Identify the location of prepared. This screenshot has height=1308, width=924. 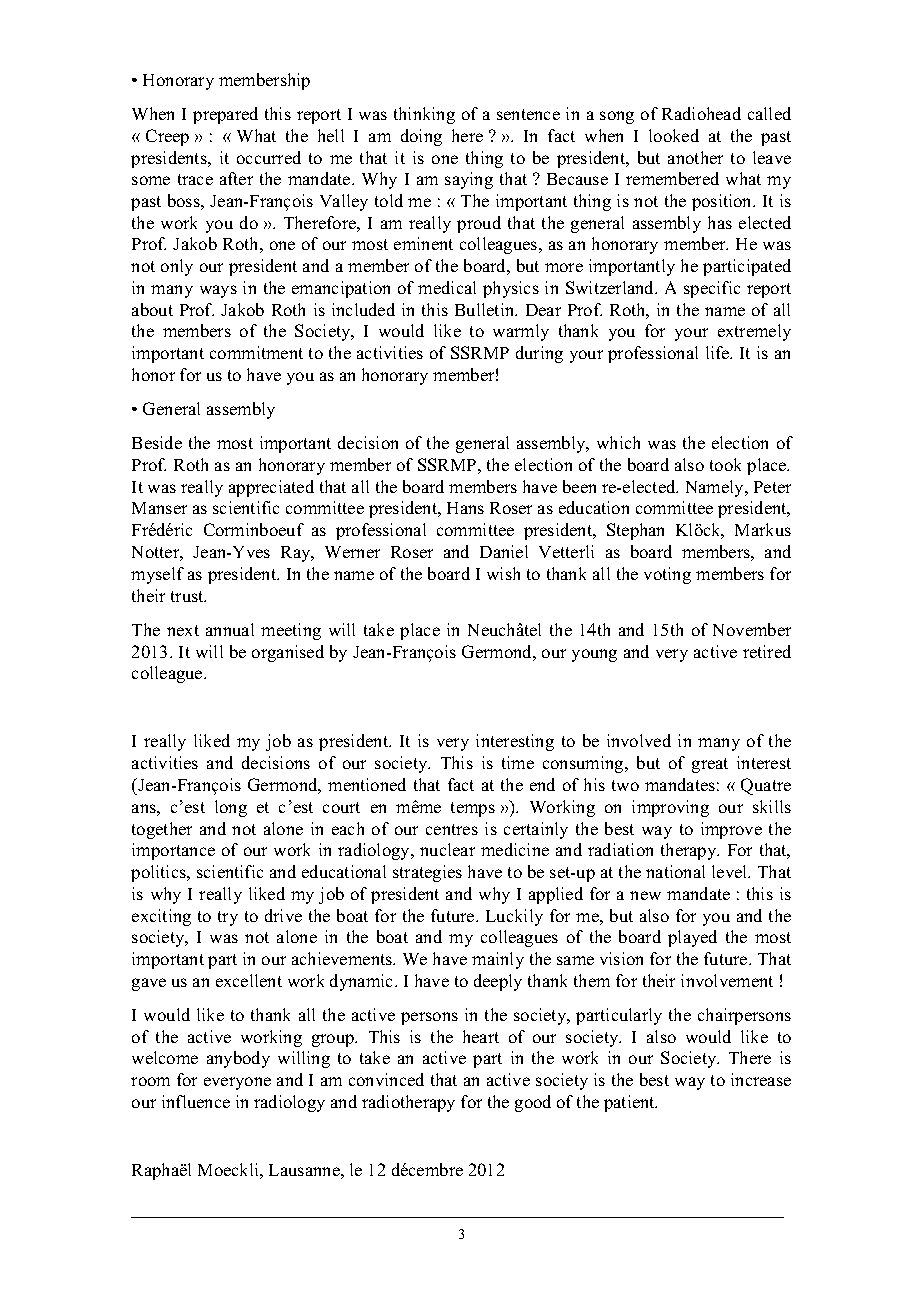
(225, 115).
